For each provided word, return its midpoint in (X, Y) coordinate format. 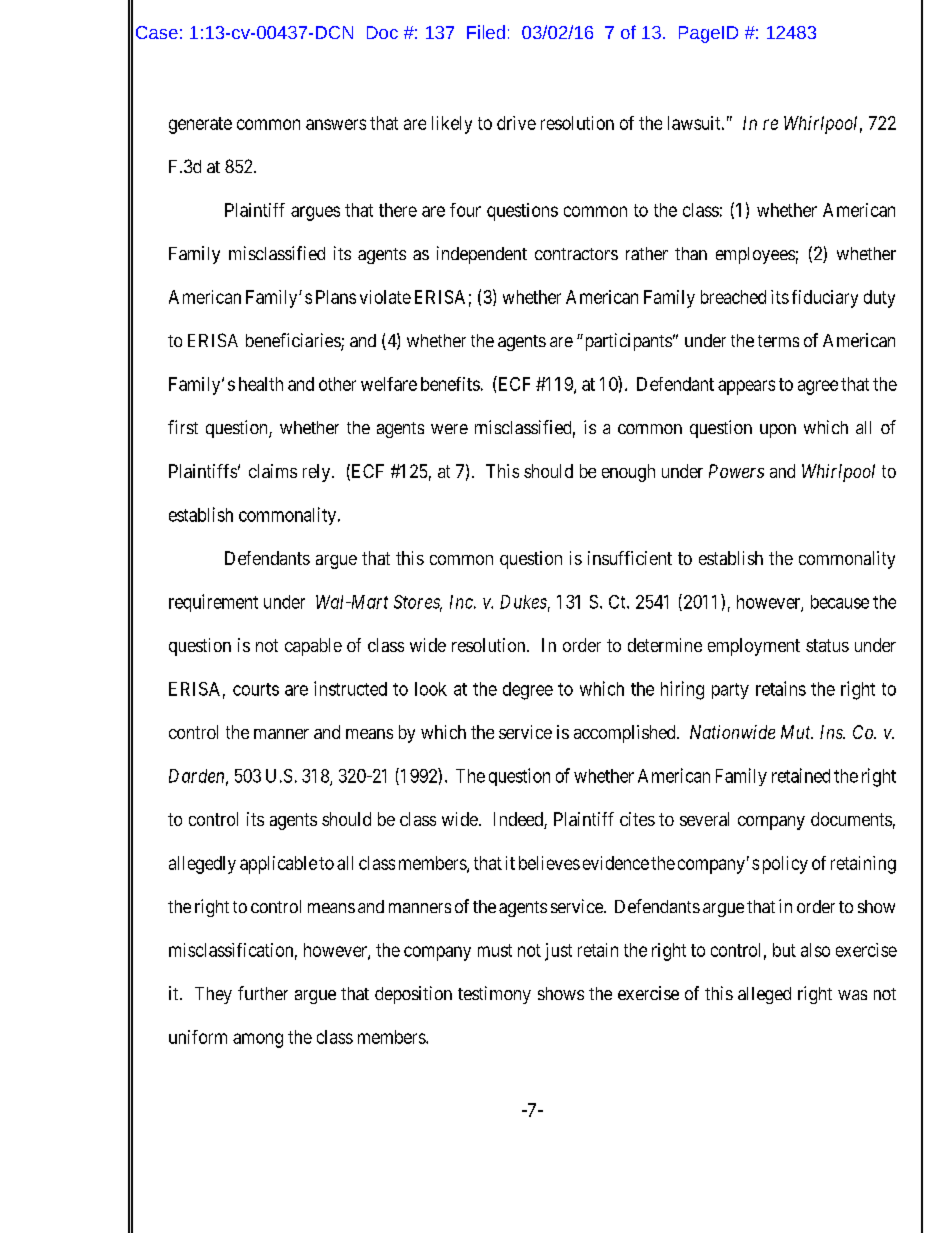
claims (273, 471)
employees (755, 255)
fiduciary (825, 299)
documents (851, 819)
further (263, 993)
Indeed (519, 820)
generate (200, 125)
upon (778, 431)
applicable (278, 865)
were (449, 429)
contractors (576, 254)
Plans (336, 297)
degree (528, 691)
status (827, 645)
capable (313, 647)
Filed (486, 32)
